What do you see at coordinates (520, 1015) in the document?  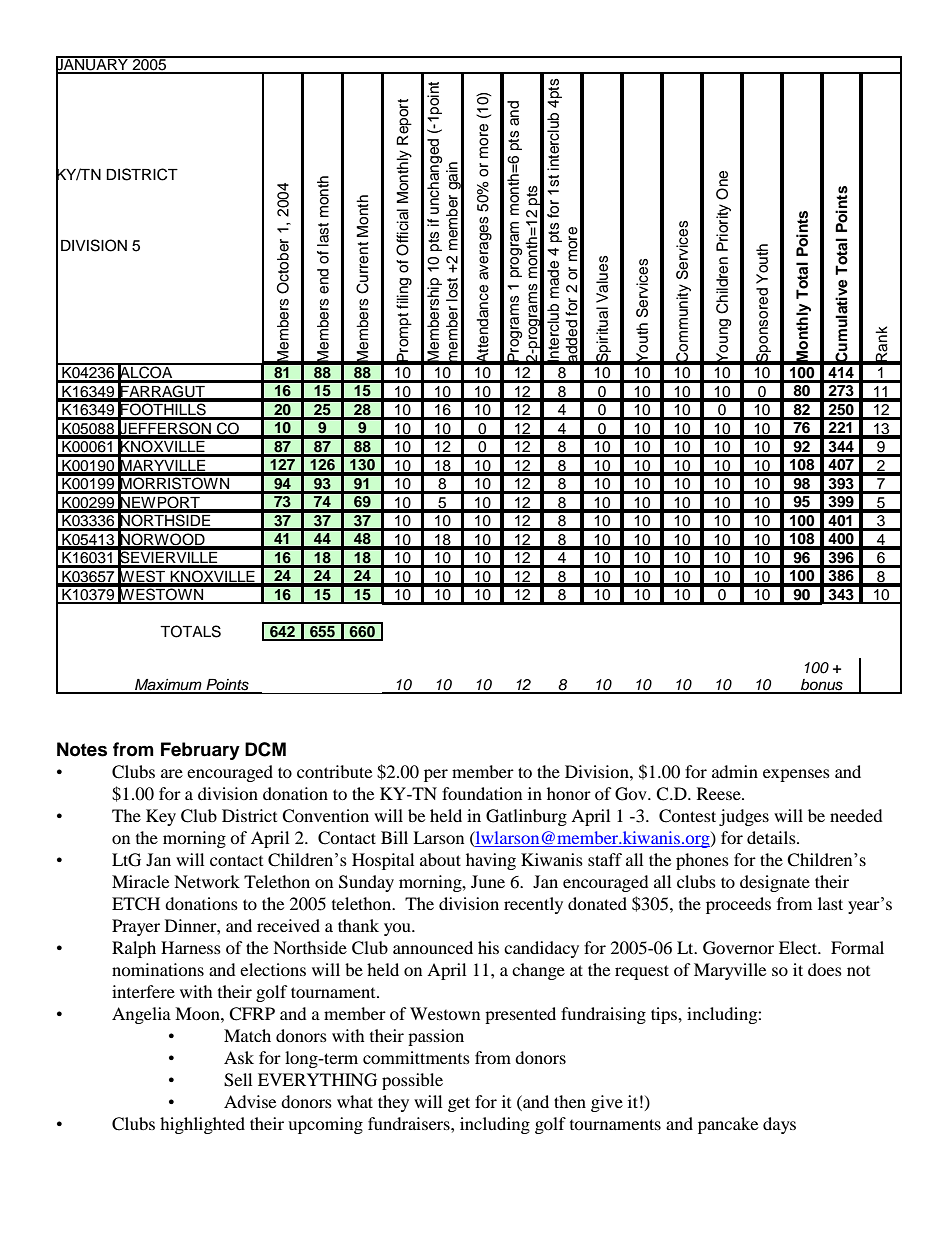 I see `presented` at bounding box center [520, 1015].
